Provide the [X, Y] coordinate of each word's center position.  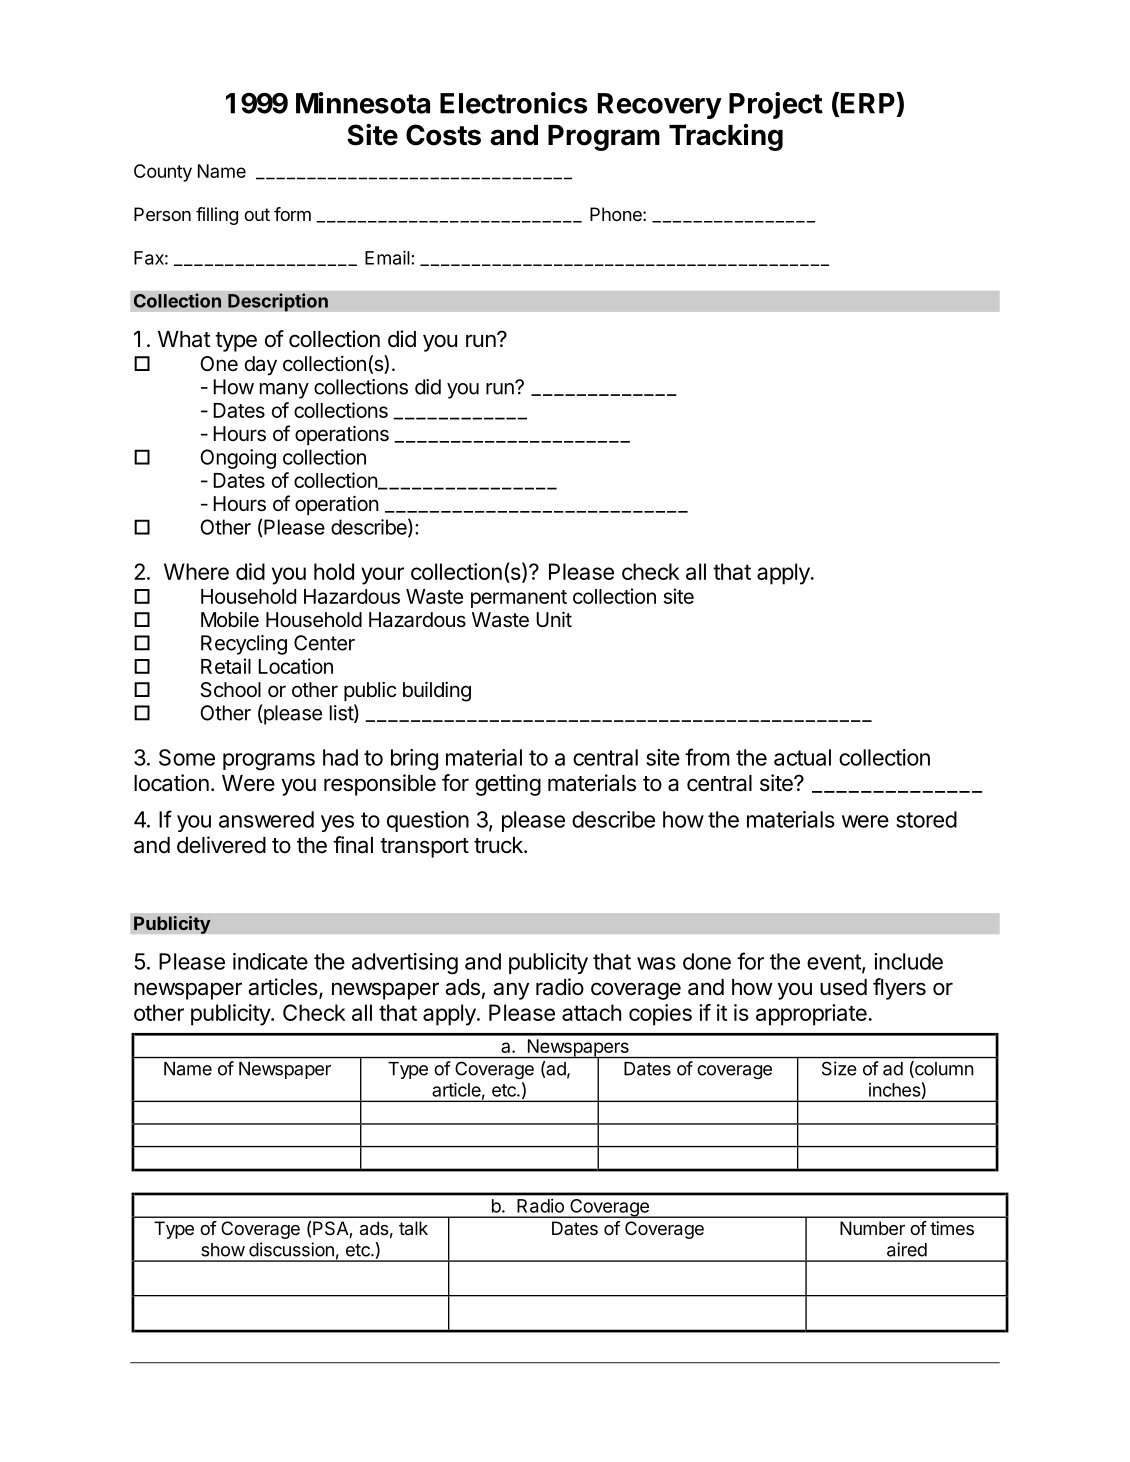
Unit [554, 619]
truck [499, 845]
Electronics [514, 103]
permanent [519, 599]
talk [413, 1228]
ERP [868, 103]
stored [926, 819]
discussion [291, 1249]
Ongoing [238, 459]
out [257, 214]
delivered [221, 845]
